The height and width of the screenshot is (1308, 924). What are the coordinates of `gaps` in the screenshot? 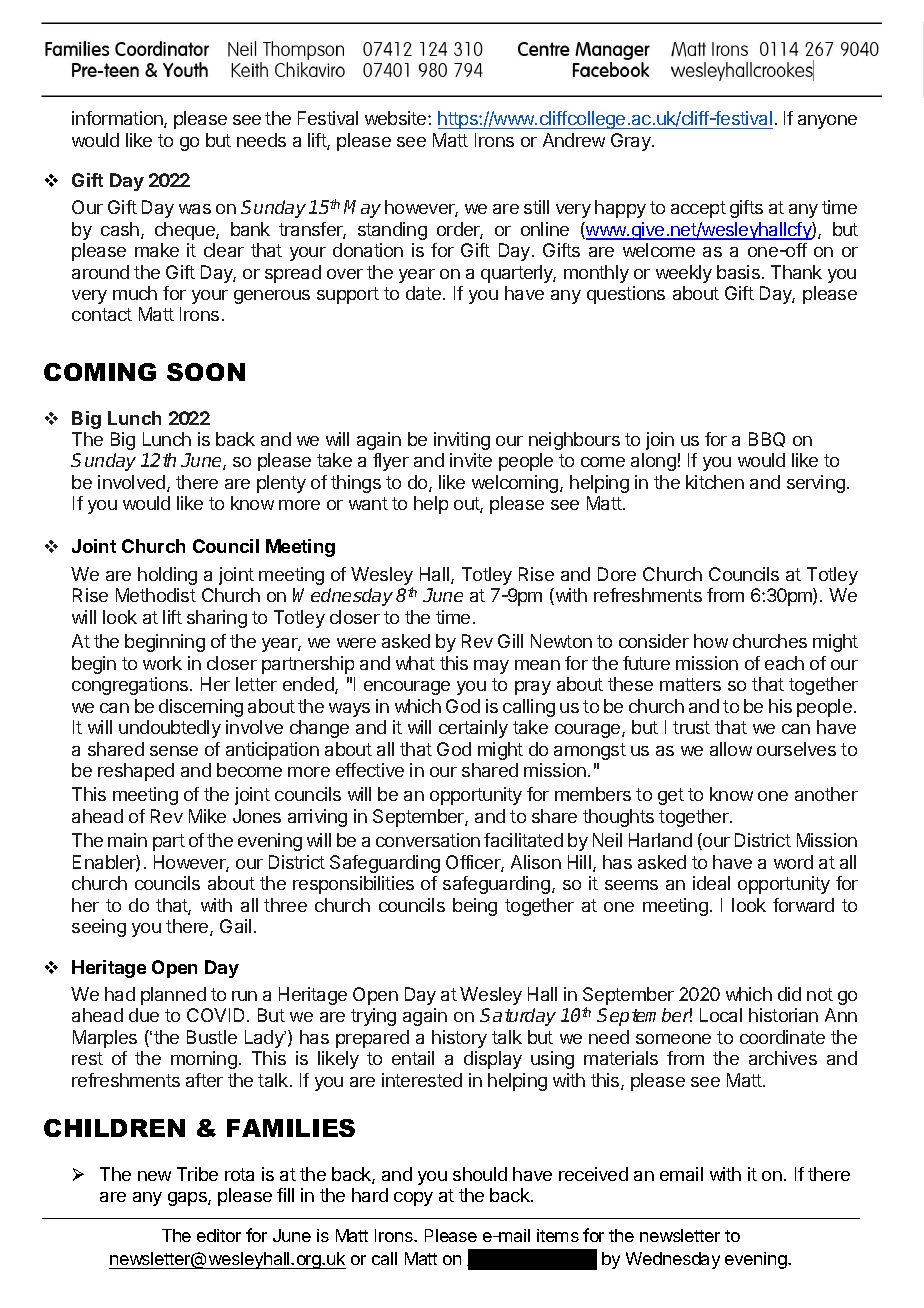 It's located at (188, 1199).
